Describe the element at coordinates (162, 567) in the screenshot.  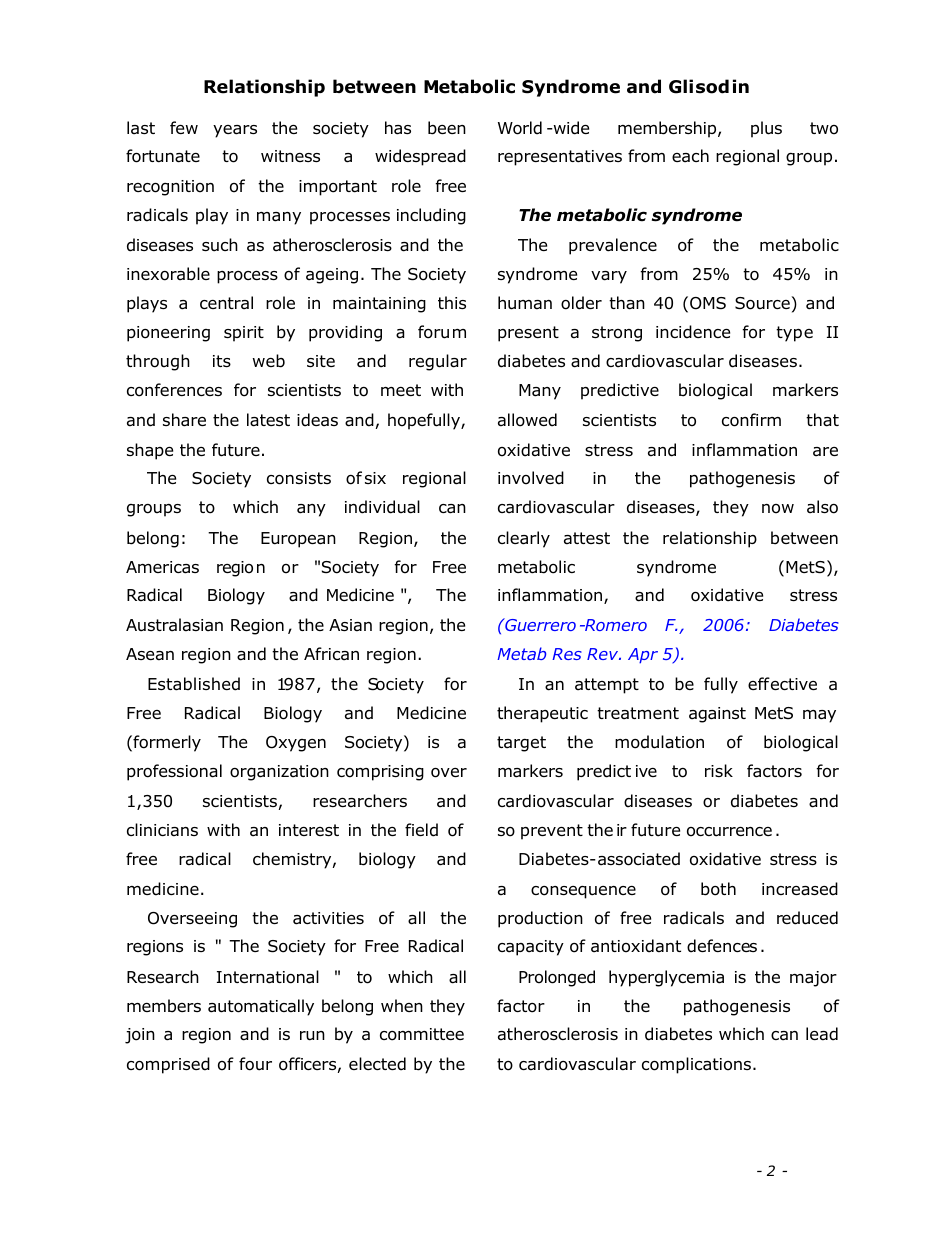
I see `Americas` at that location.
